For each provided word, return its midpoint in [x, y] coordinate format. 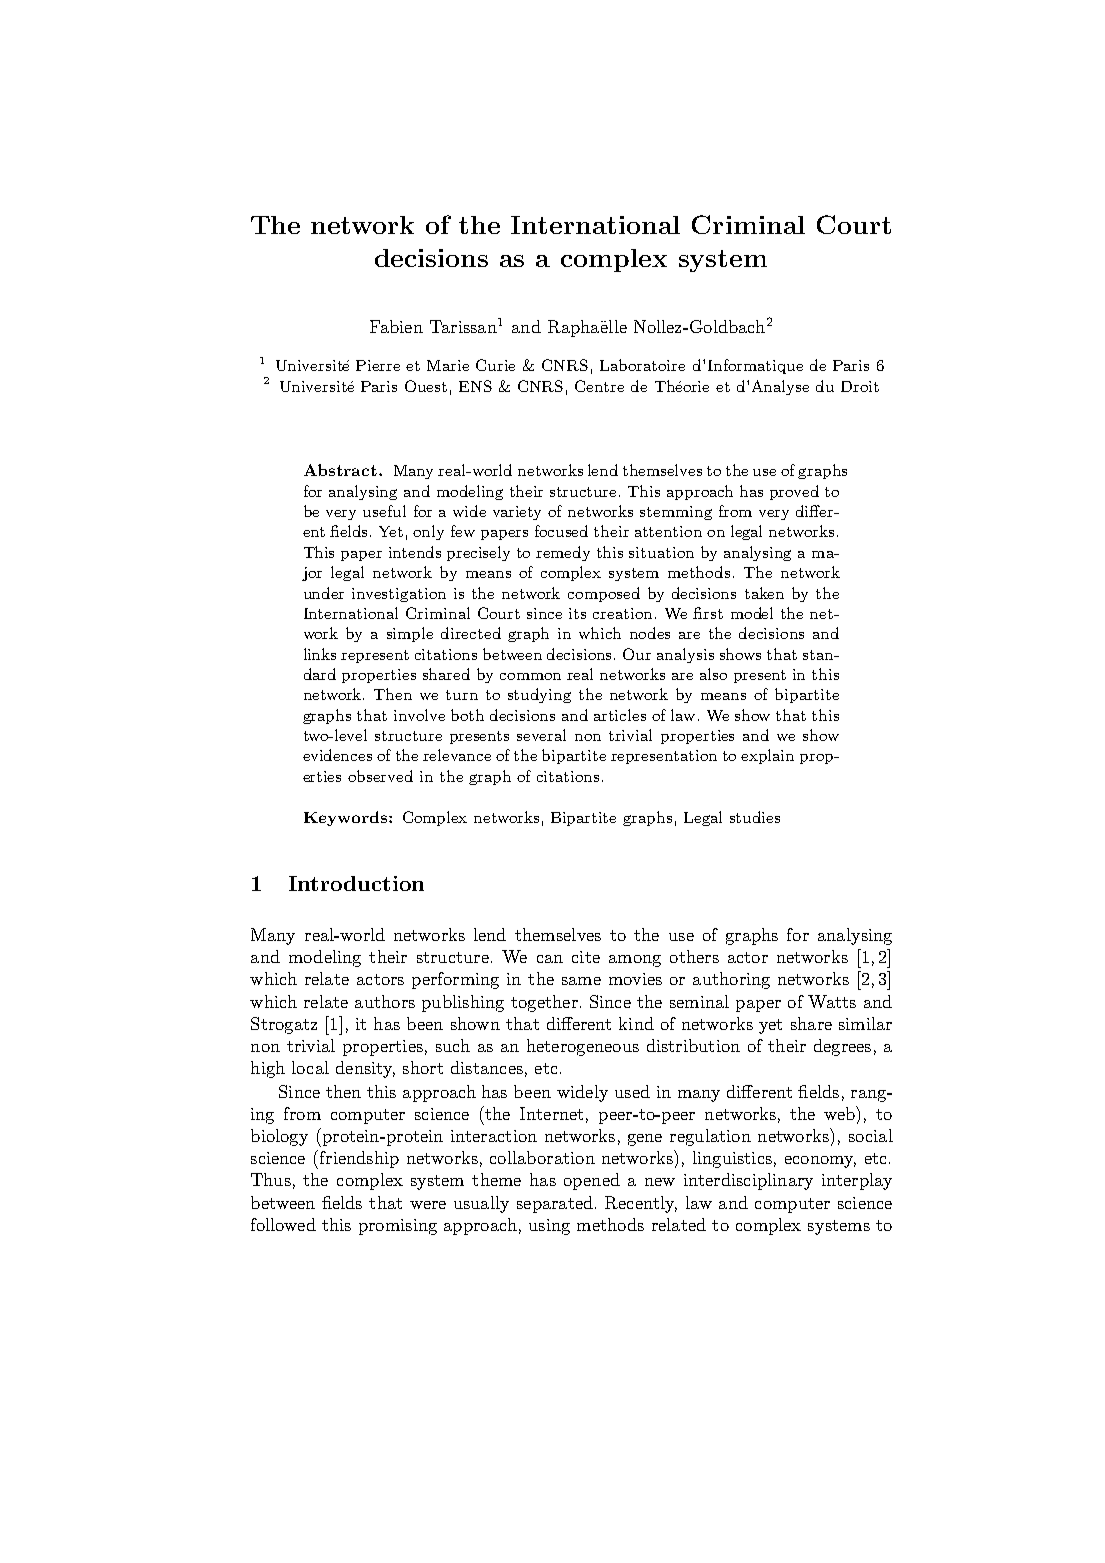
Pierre [378, 365]
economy [820, 1162]
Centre [599, 386]
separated [555, 1204]
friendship [359, 1159]
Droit [860, 386]
